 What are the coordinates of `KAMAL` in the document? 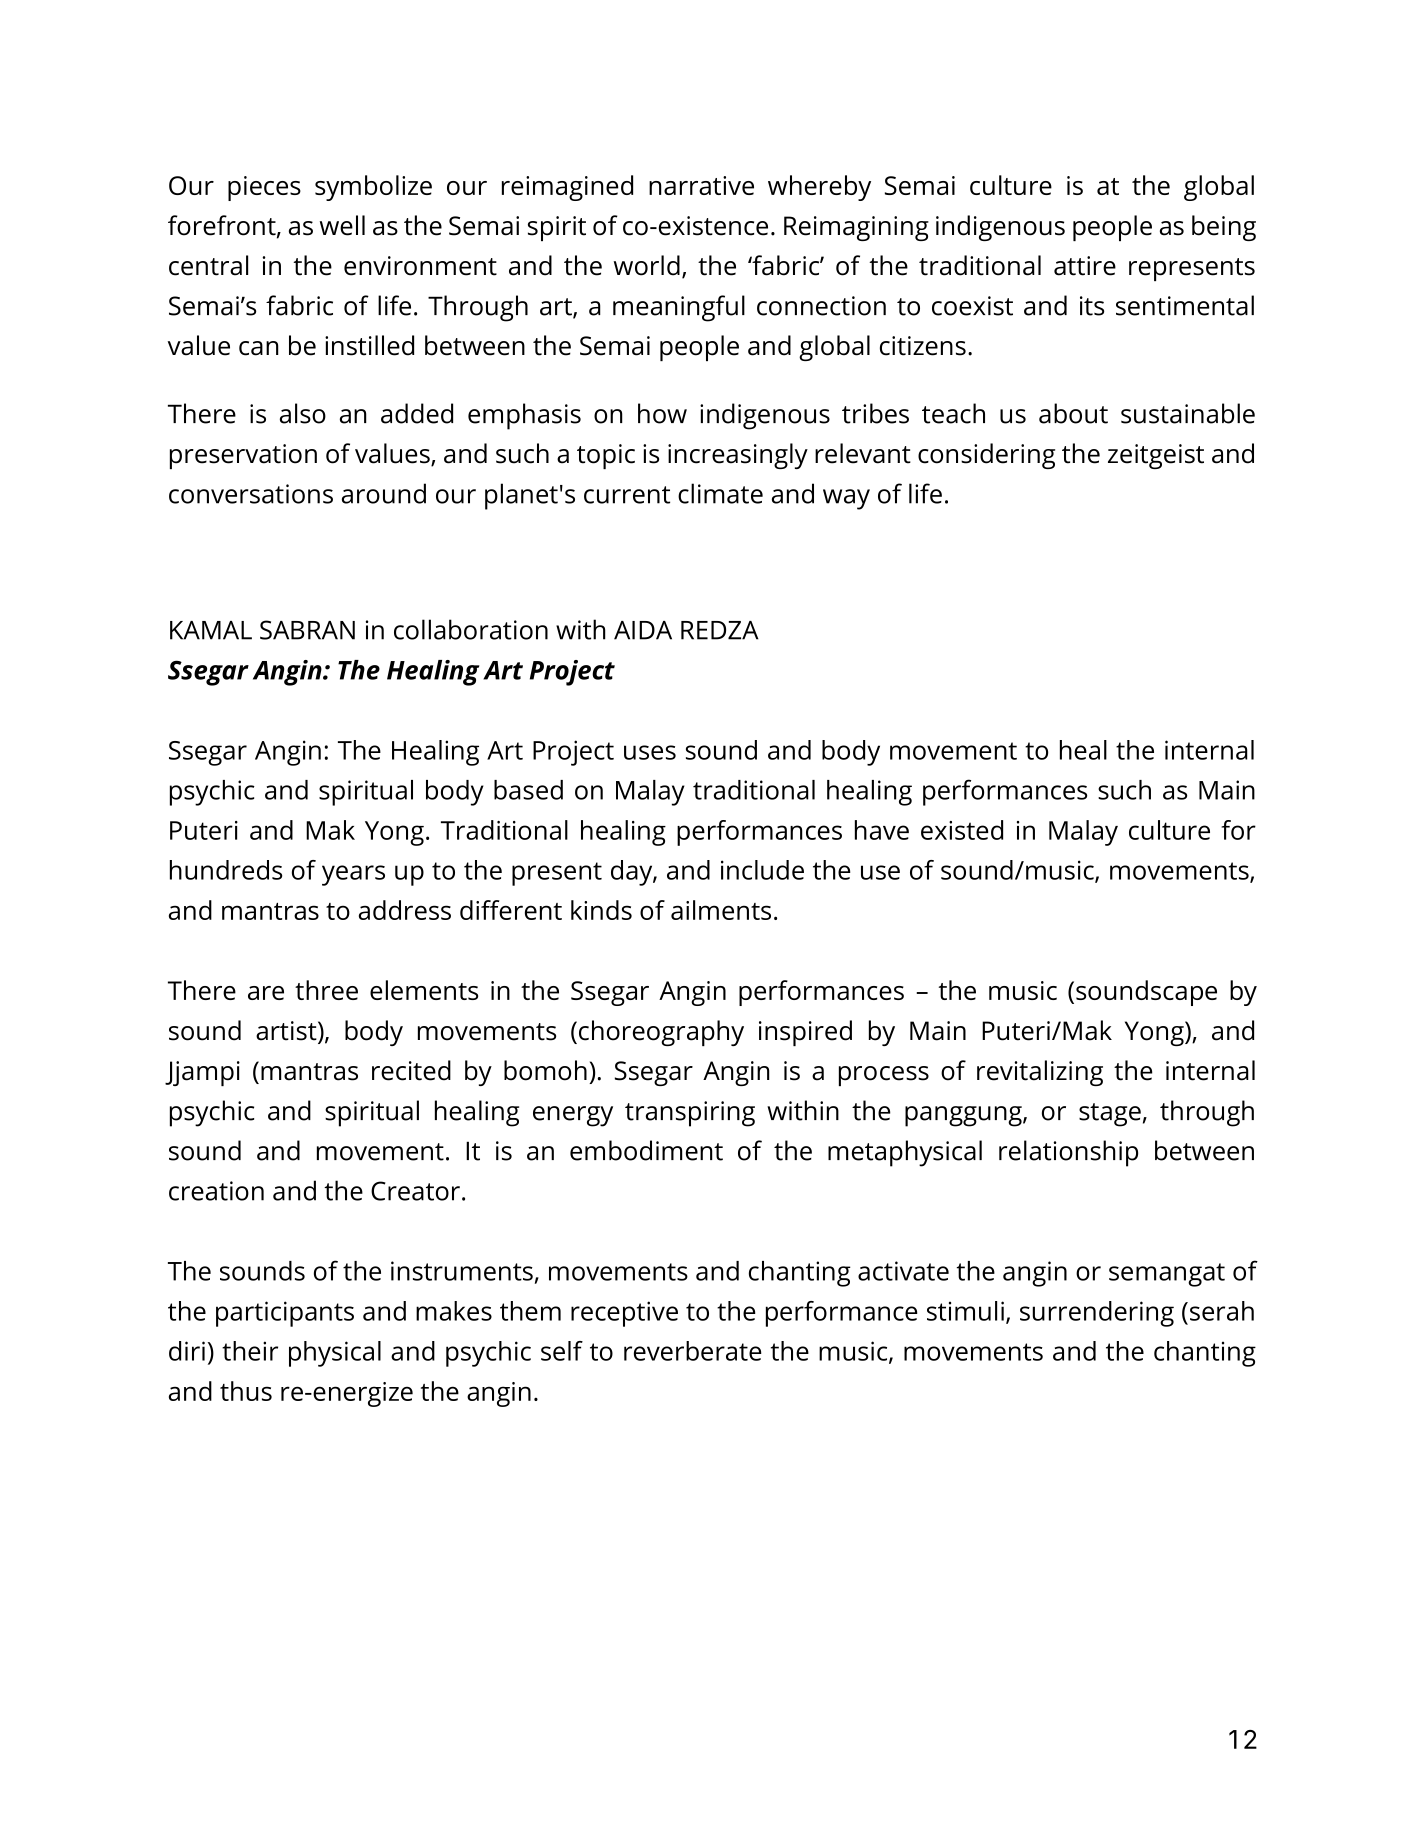 It's located at (211, 630).
